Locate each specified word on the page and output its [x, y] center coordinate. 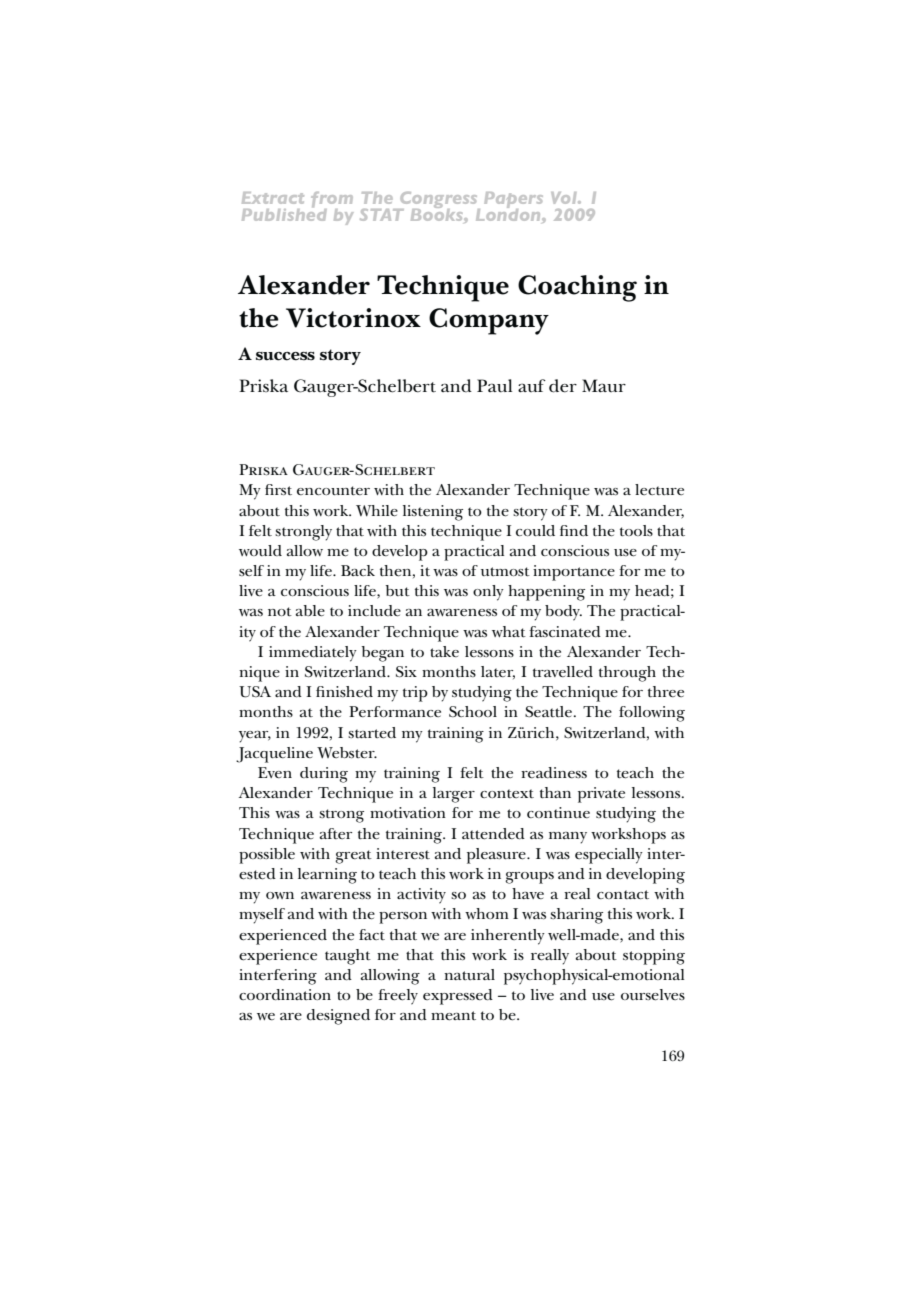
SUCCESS [285, 356]
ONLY [488, 593]
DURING [324, 775]
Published [284, 213]
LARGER [454, 795]
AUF [532, 386]
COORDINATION [285, 995]
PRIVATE [601, 795]
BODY [563, 613]
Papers [513, 201]
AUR [611, 388]
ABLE [310, 611]
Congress [439, 201]
